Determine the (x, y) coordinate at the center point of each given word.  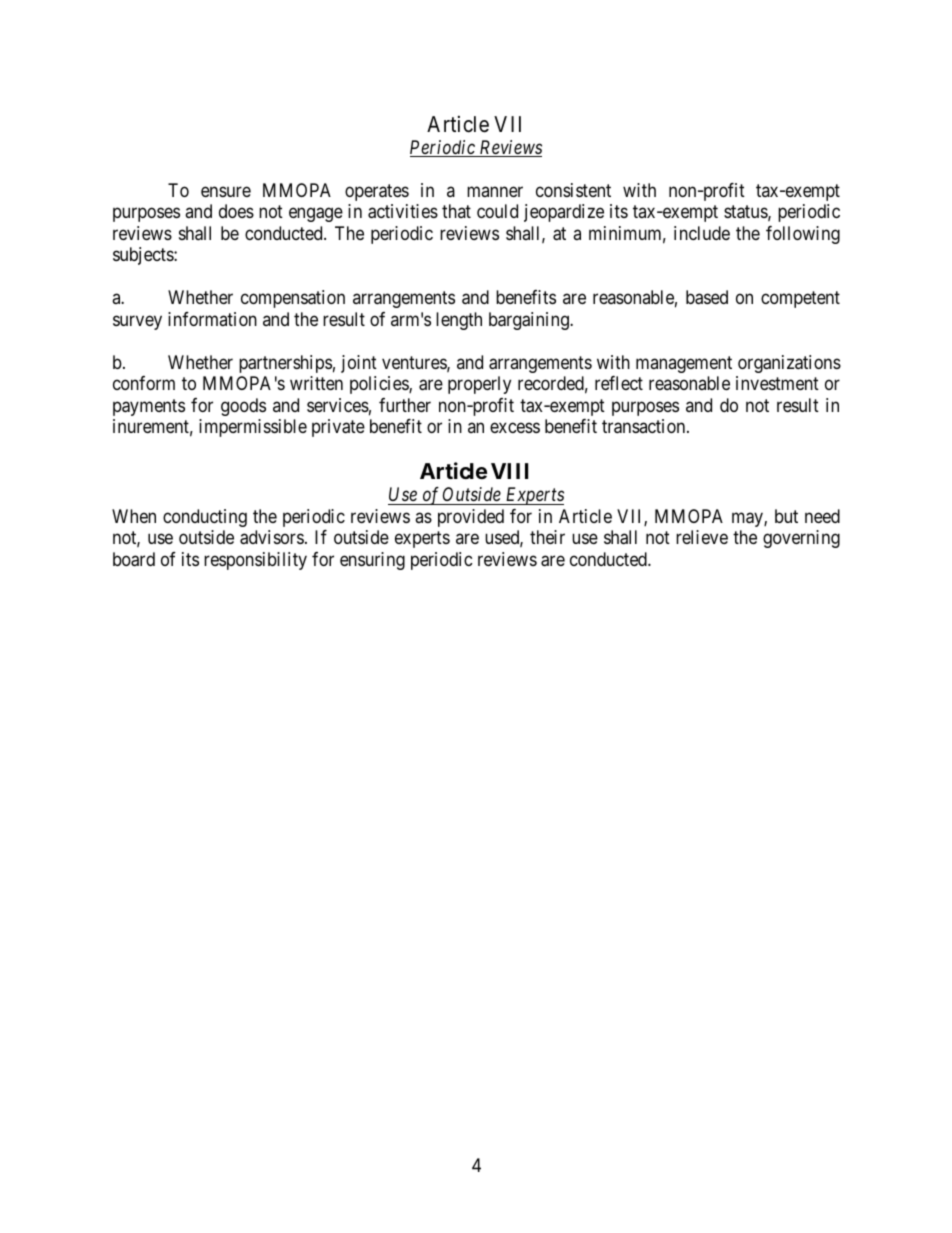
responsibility (255, 561)
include (702, 233)
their (547, 537)
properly (479, 385)
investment (777, 383)
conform (144, 383)
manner (495, 191)
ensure (226, 191)
